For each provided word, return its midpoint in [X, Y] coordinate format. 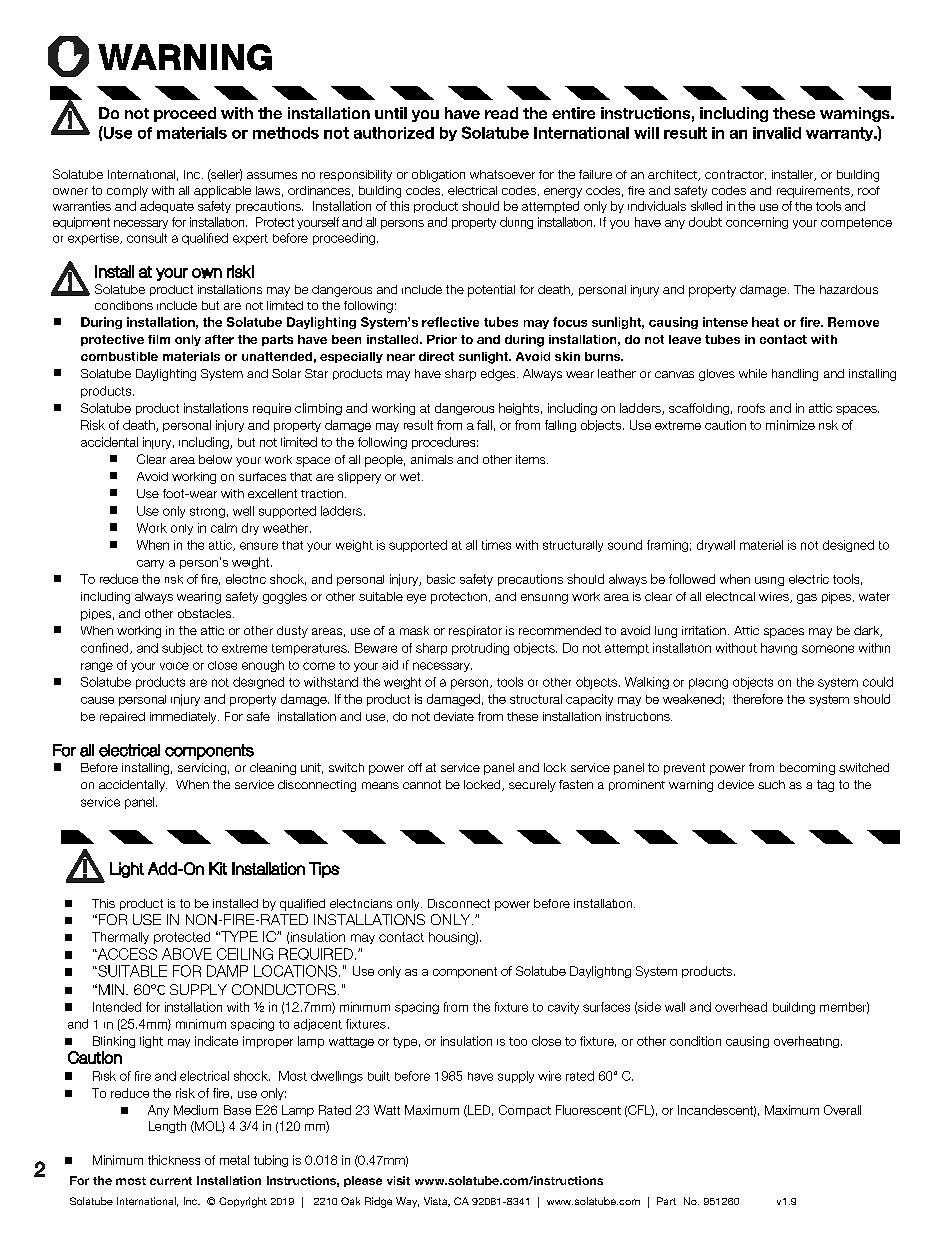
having [779, 649]
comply [127, 192]
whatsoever [502, 174]
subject [182, 649]
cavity [563, 1008]
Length [167, 1127]
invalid [777, 133]
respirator [475, 631]
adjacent [318, 1025]
